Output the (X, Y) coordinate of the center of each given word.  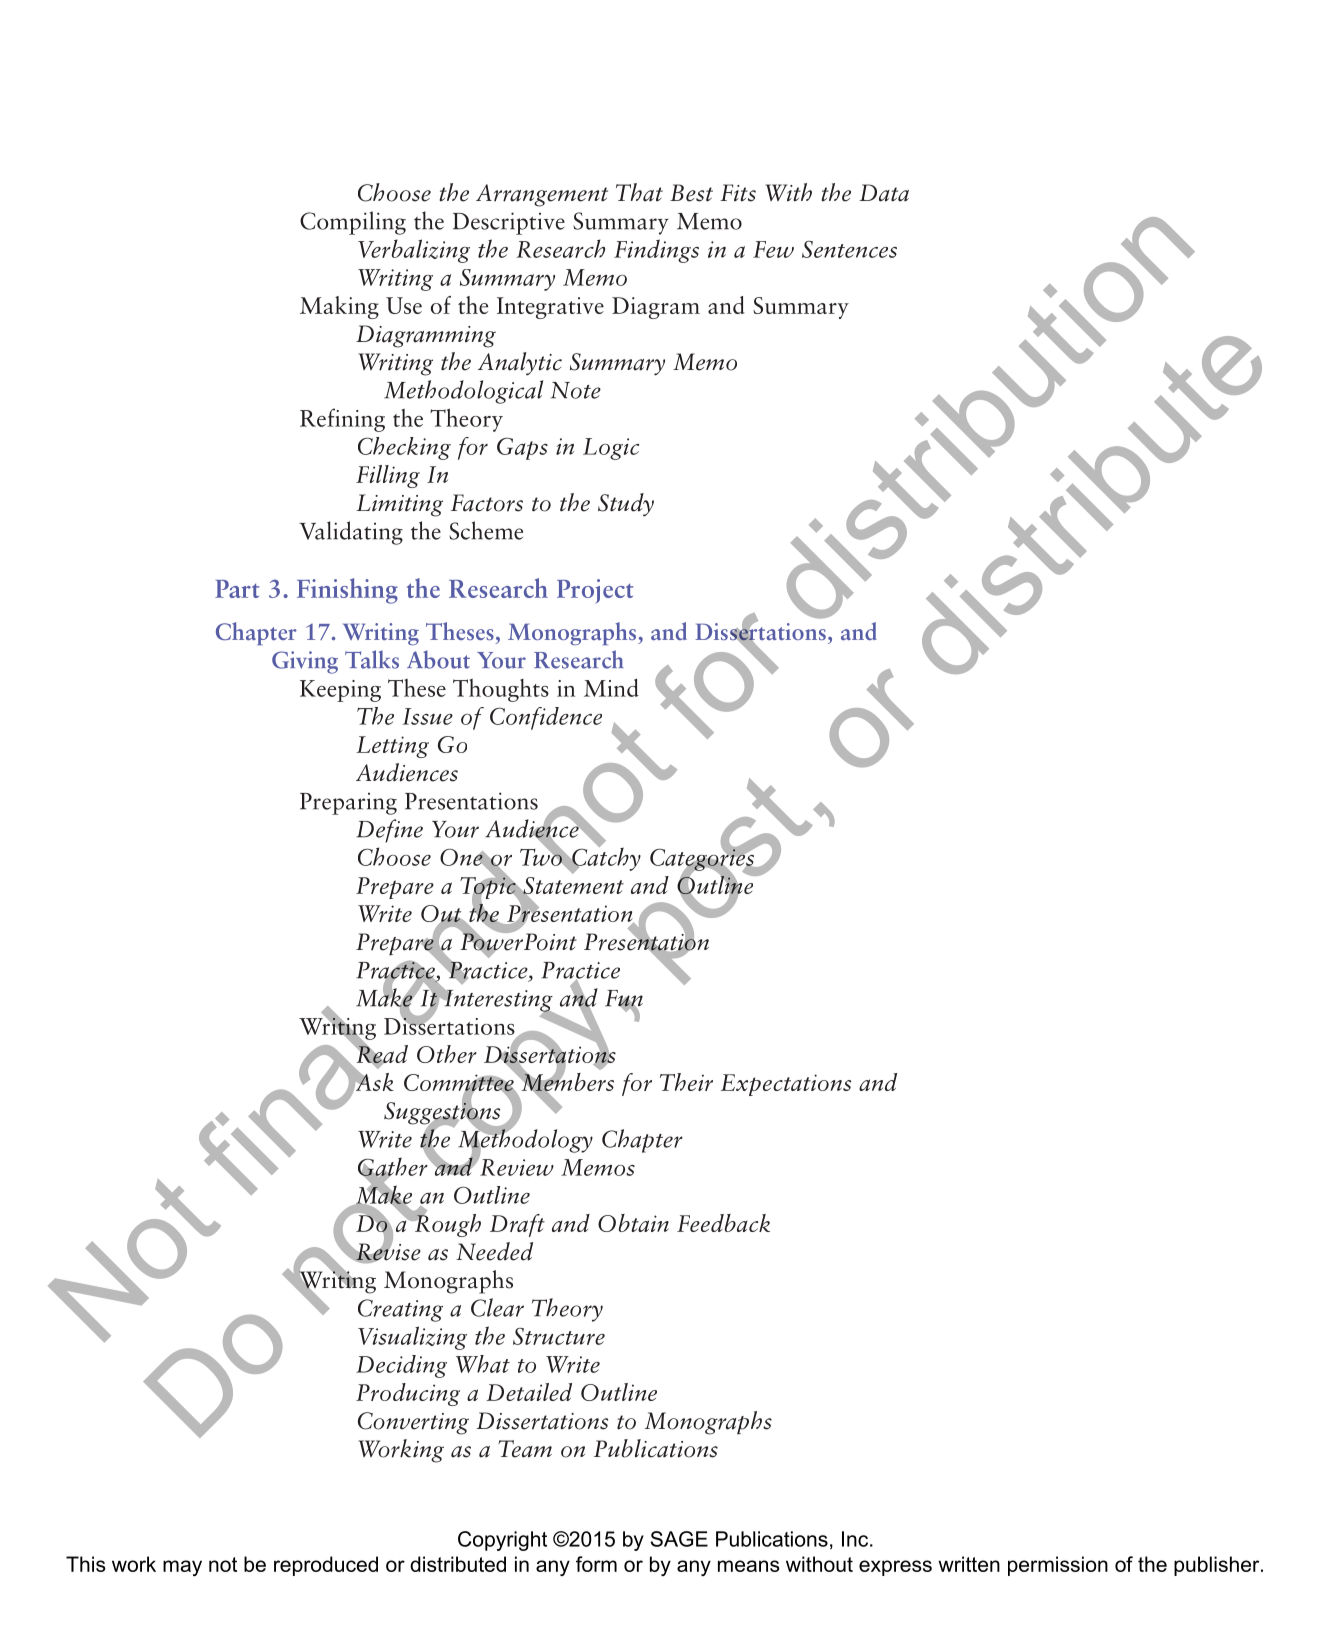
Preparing (348, 804)
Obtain (633, 1223)
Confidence (546, 718)
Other (447, 1054)
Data (884, 193)
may (182, 1568)
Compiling (353, 223)
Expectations (786, 1085)
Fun (624, 999)
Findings (656, 251)
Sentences (849, 249)
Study (626, 505)
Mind (611, 687)
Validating (351, 533)
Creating (400, 1310)
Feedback (723, 1223)
